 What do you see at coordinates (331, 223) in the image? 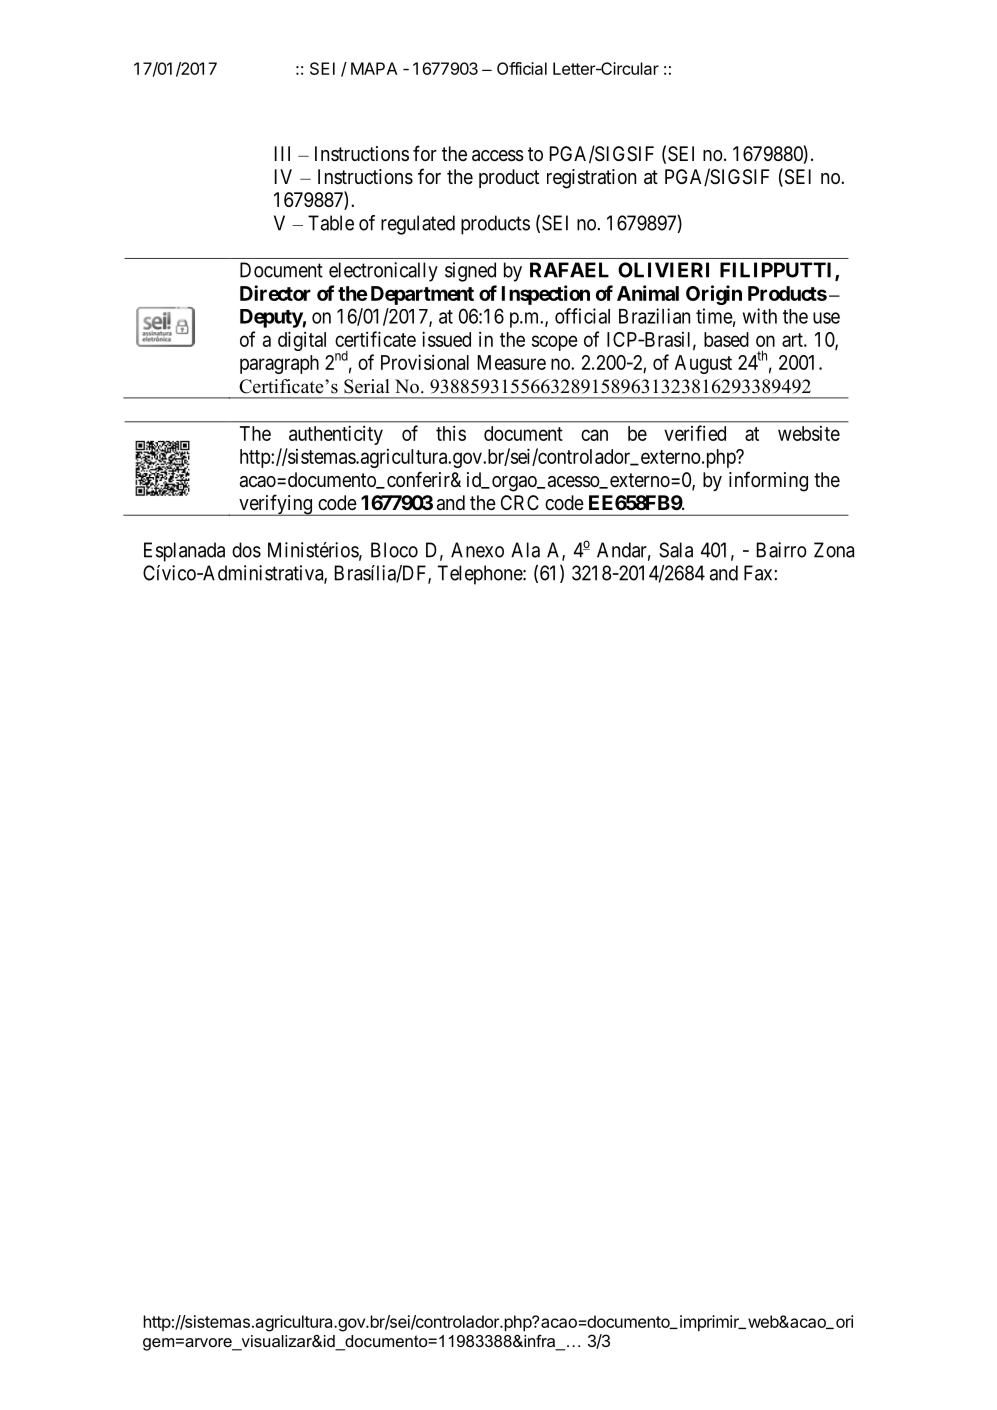
I see `Table` at bounding box center [331, 223].
